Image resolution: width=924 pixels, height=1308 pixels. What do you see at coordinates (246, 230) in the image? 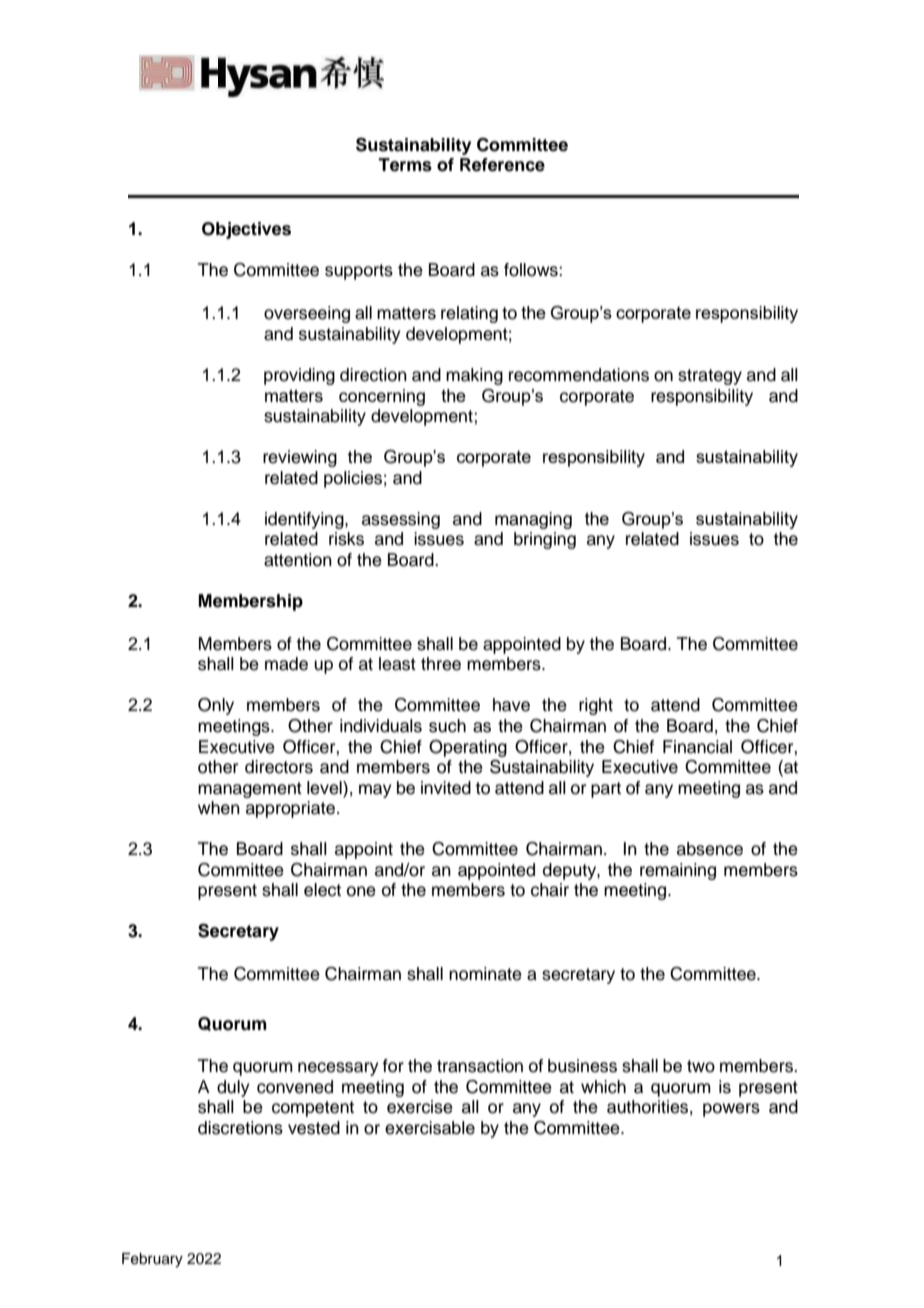
I see `Objectives` at bounding box center [246, 230].
